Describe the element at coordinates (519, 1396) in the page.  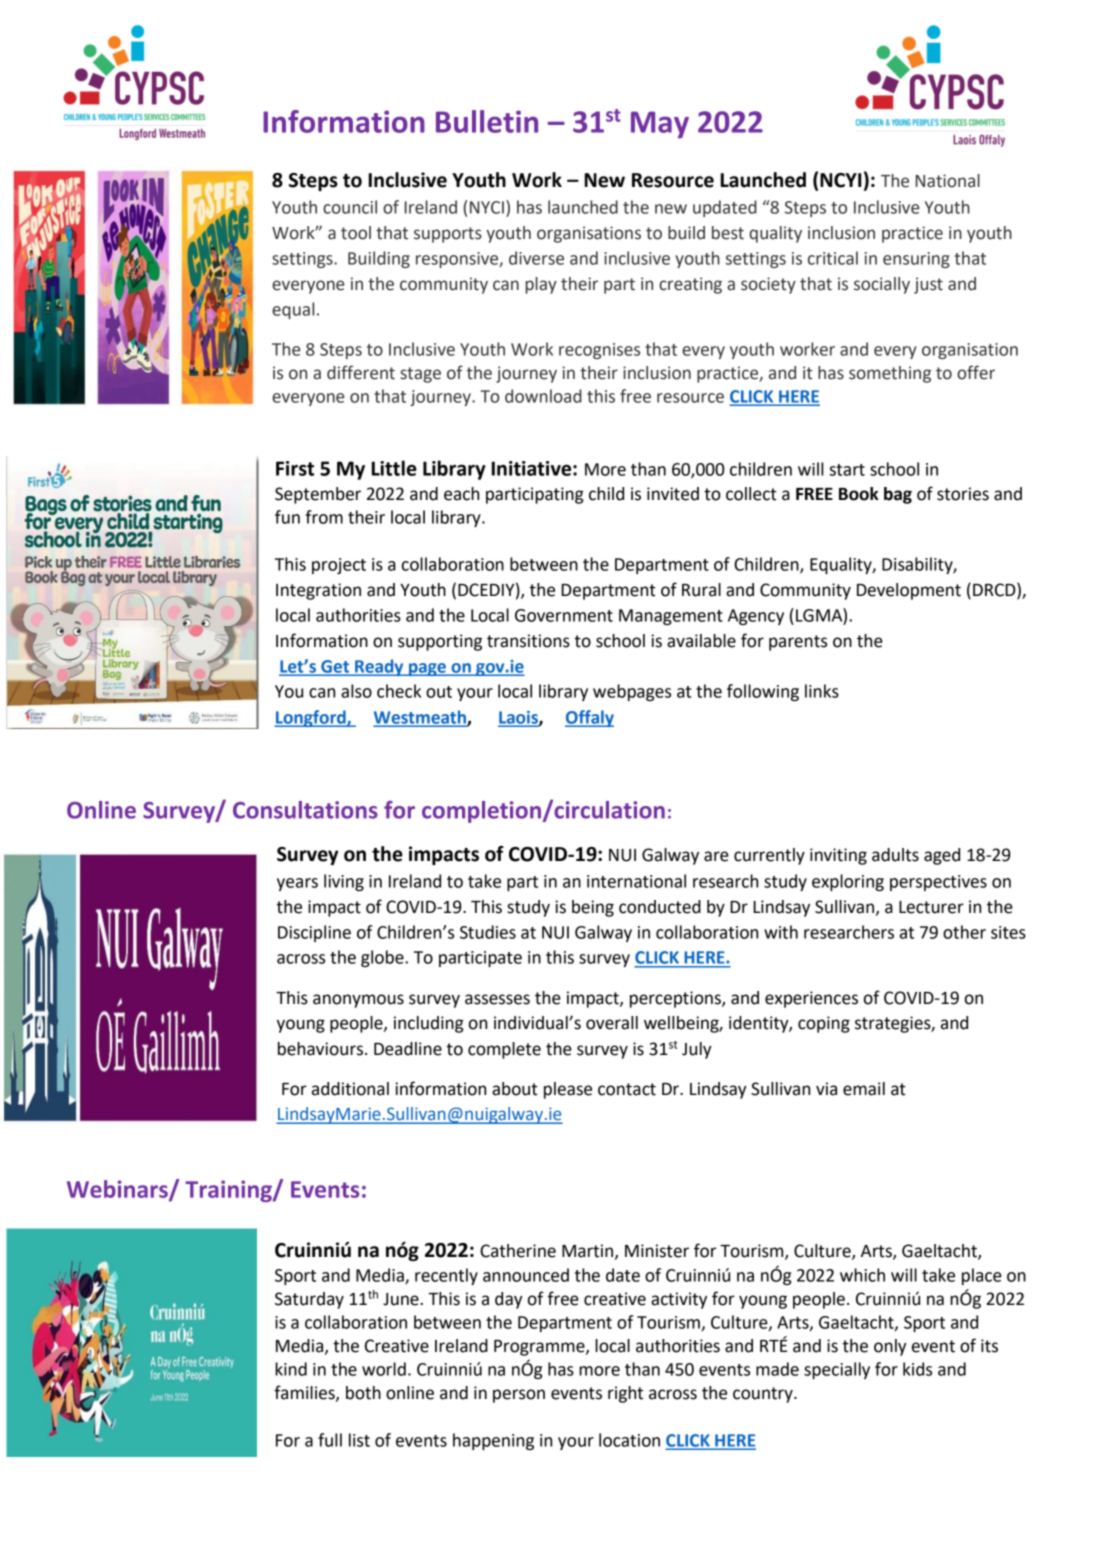
I see `person` at that location.
